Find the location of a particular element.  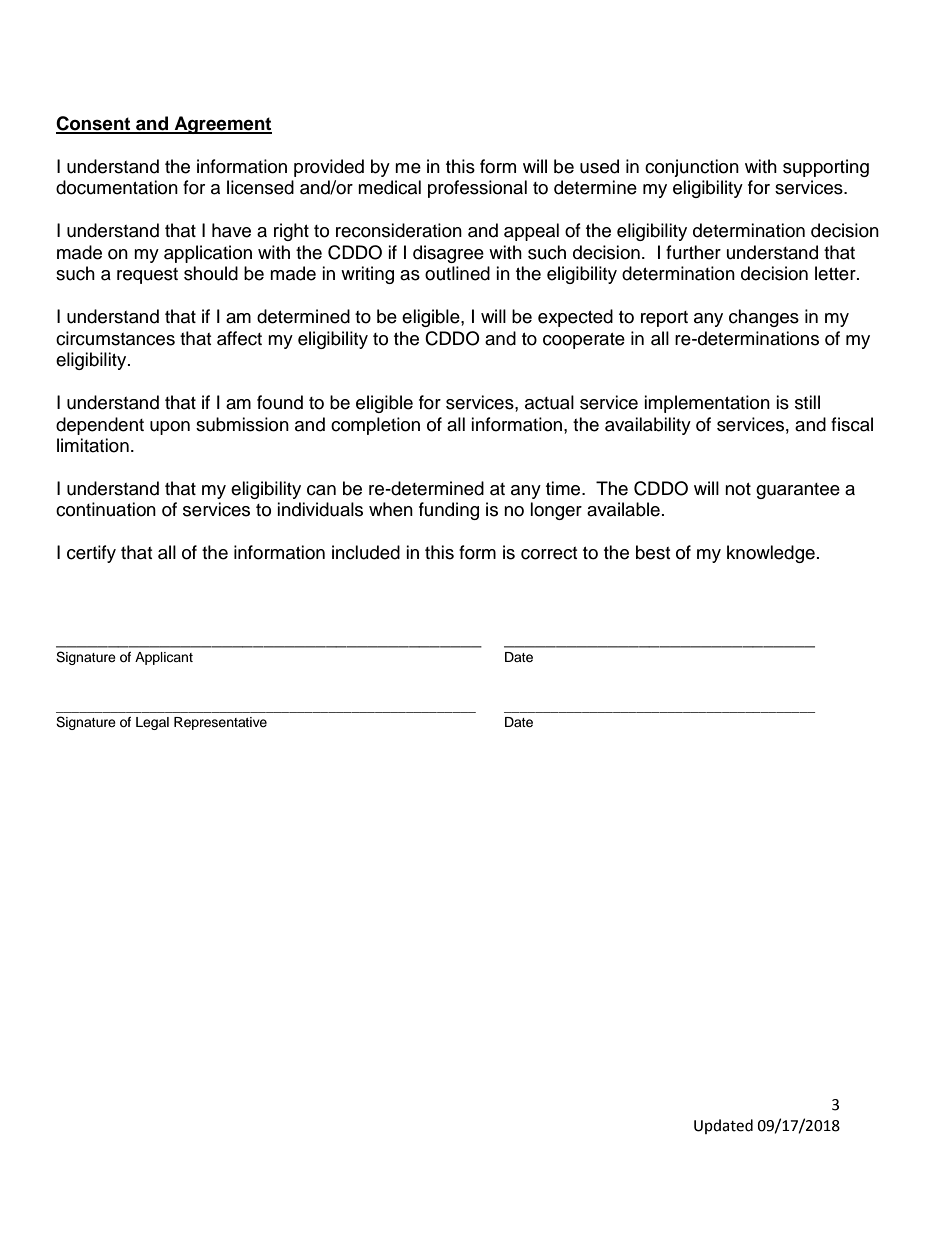

Representative is located at coordinates (220, 723).
